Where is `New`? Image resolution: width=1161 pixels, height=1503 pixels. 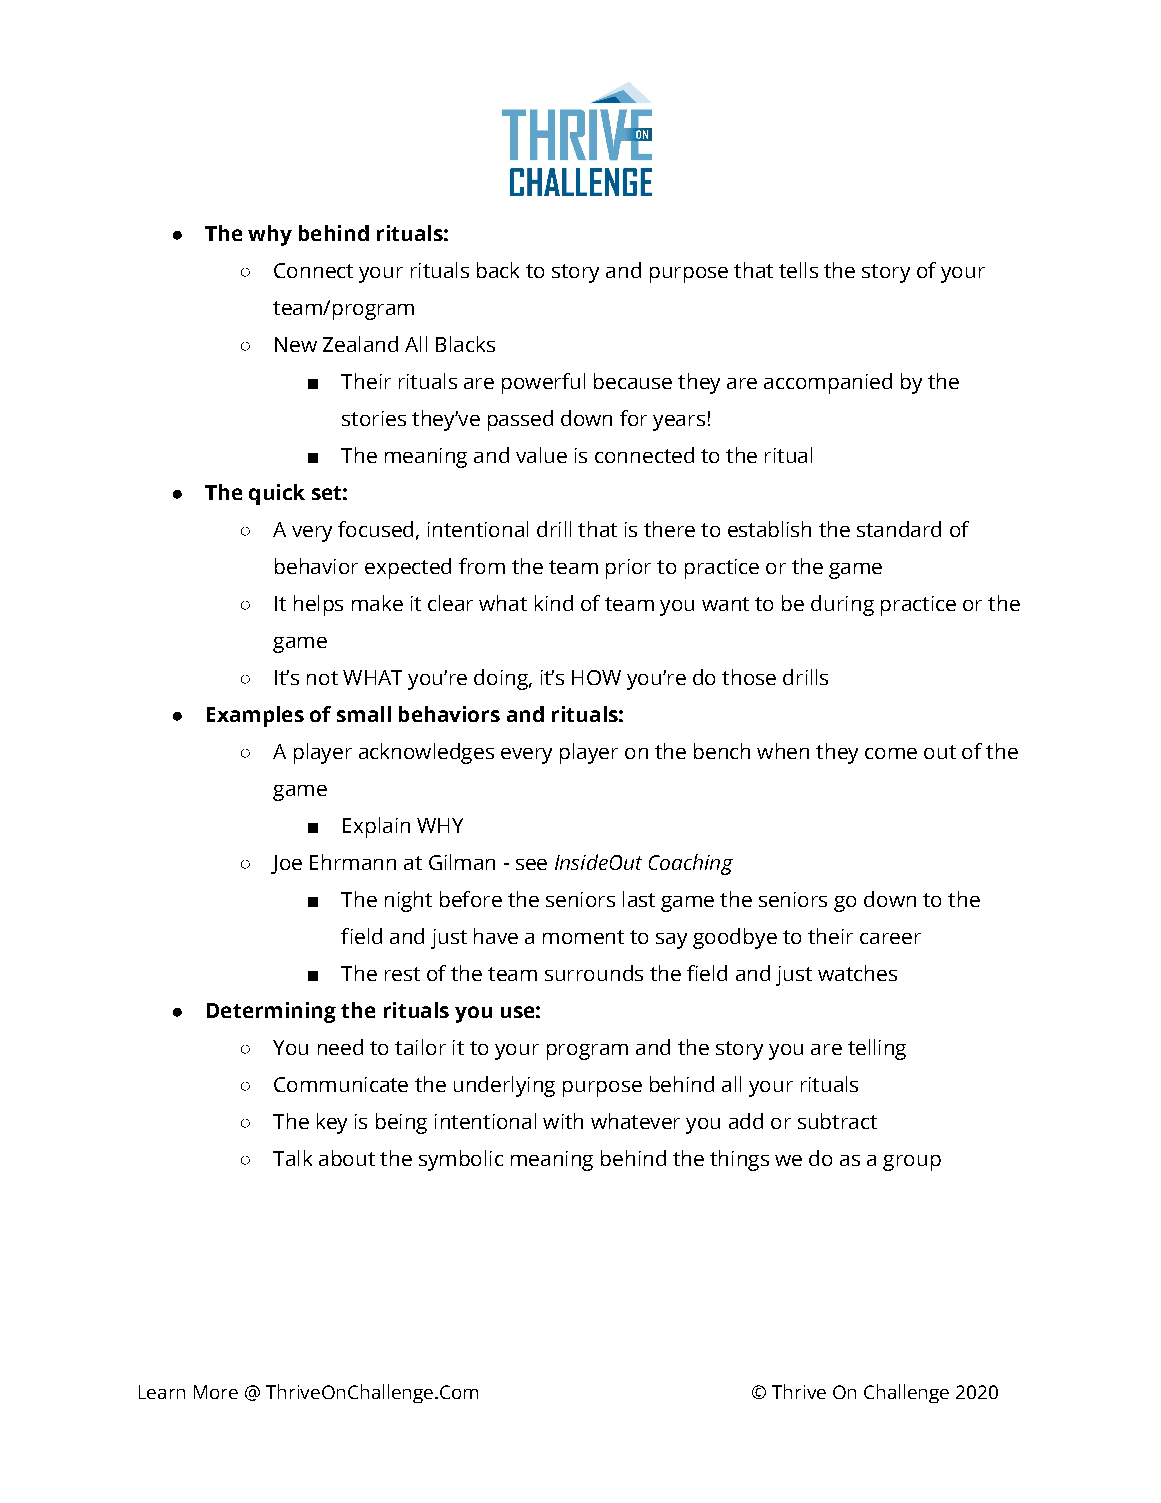 New is located at coordinates (296, 344).
